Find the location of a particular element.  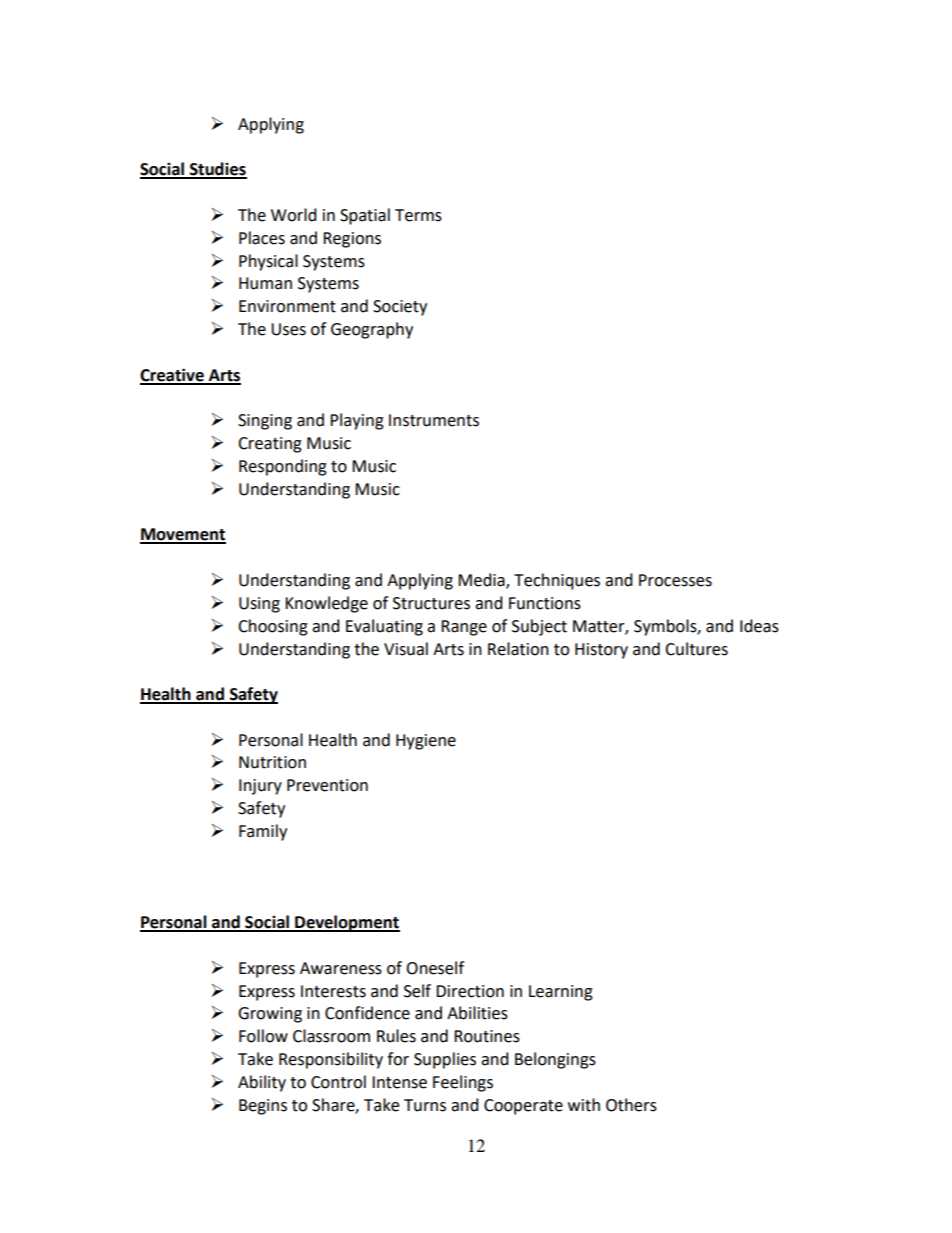

Injury is located at coordinates (260, 787).
